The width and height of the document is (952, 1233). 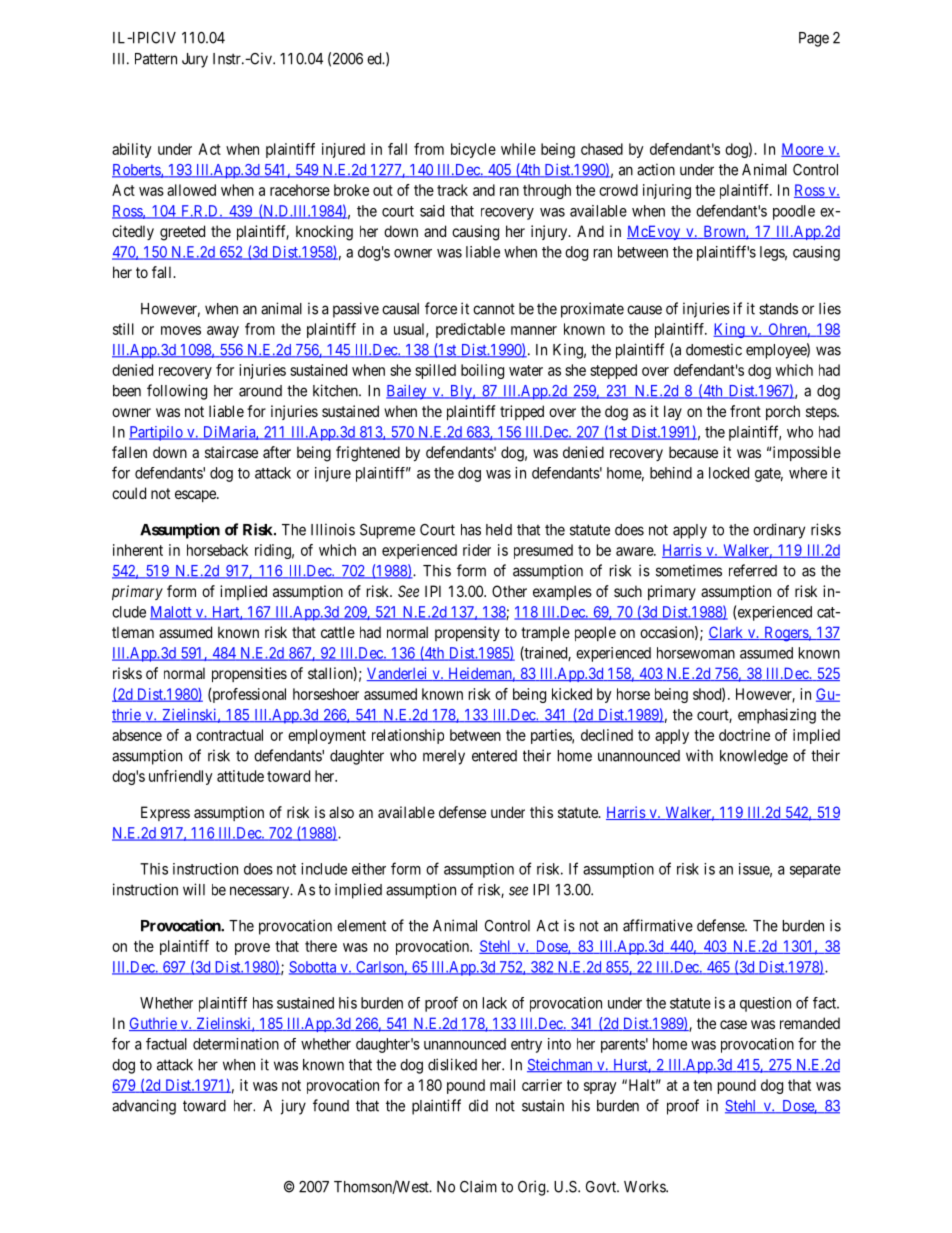 I want to click on Page, so click(x=814, y=39).
